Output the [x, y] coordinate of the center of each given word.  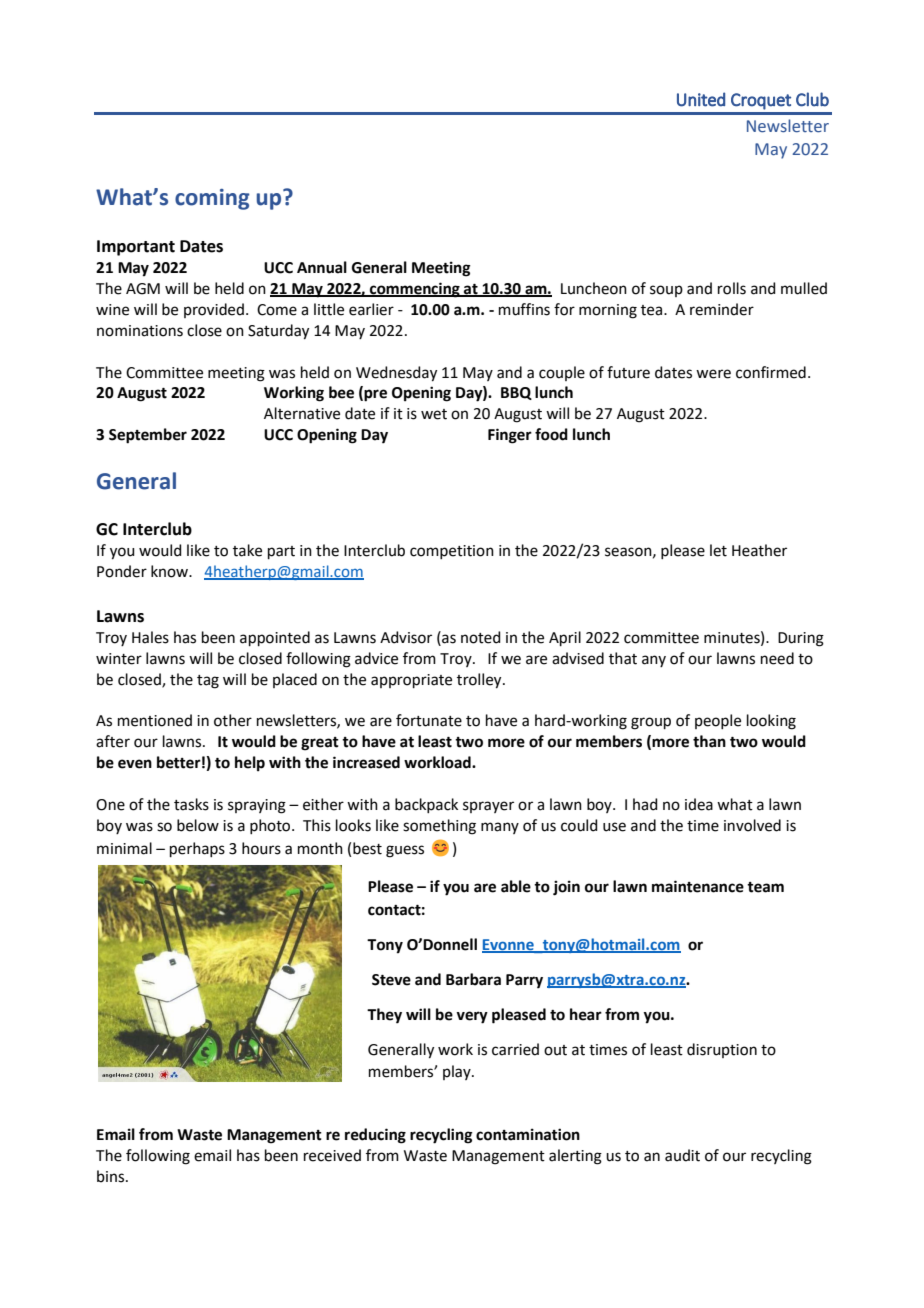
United [701, 99]
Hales [150, 637]
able [516, 886]
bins [112, 1176]
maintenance [698, 886]
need [777, 658]
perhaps [197, 849]
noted [481, 637]
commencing [415, 290]
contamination [528, 1134]
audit [682, 1155]
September [148, 436]
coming [212, 199]
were [713, 374]
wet [434, 414]
